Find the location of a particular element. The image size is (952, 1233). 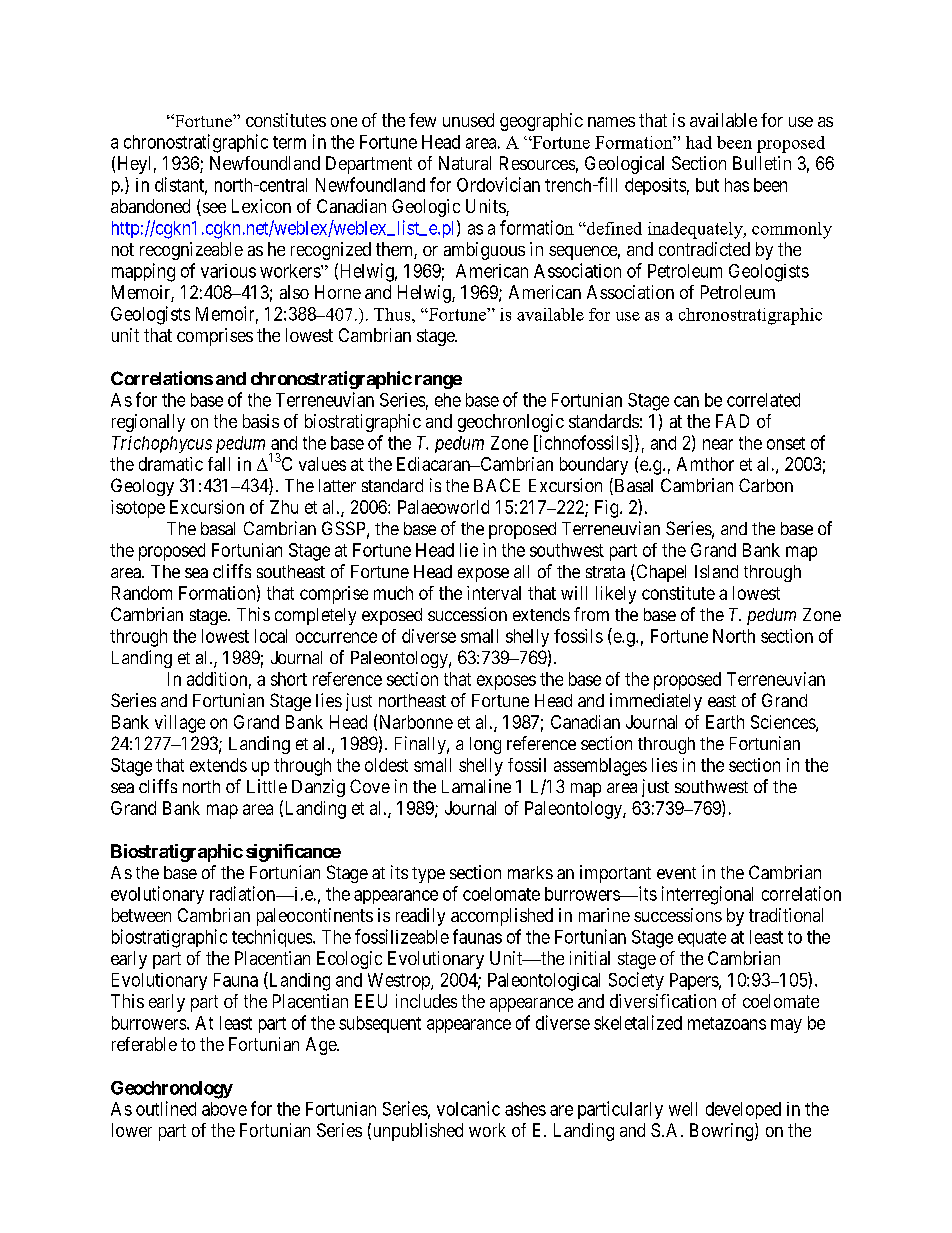

near is located at coordinates (718, 444).
